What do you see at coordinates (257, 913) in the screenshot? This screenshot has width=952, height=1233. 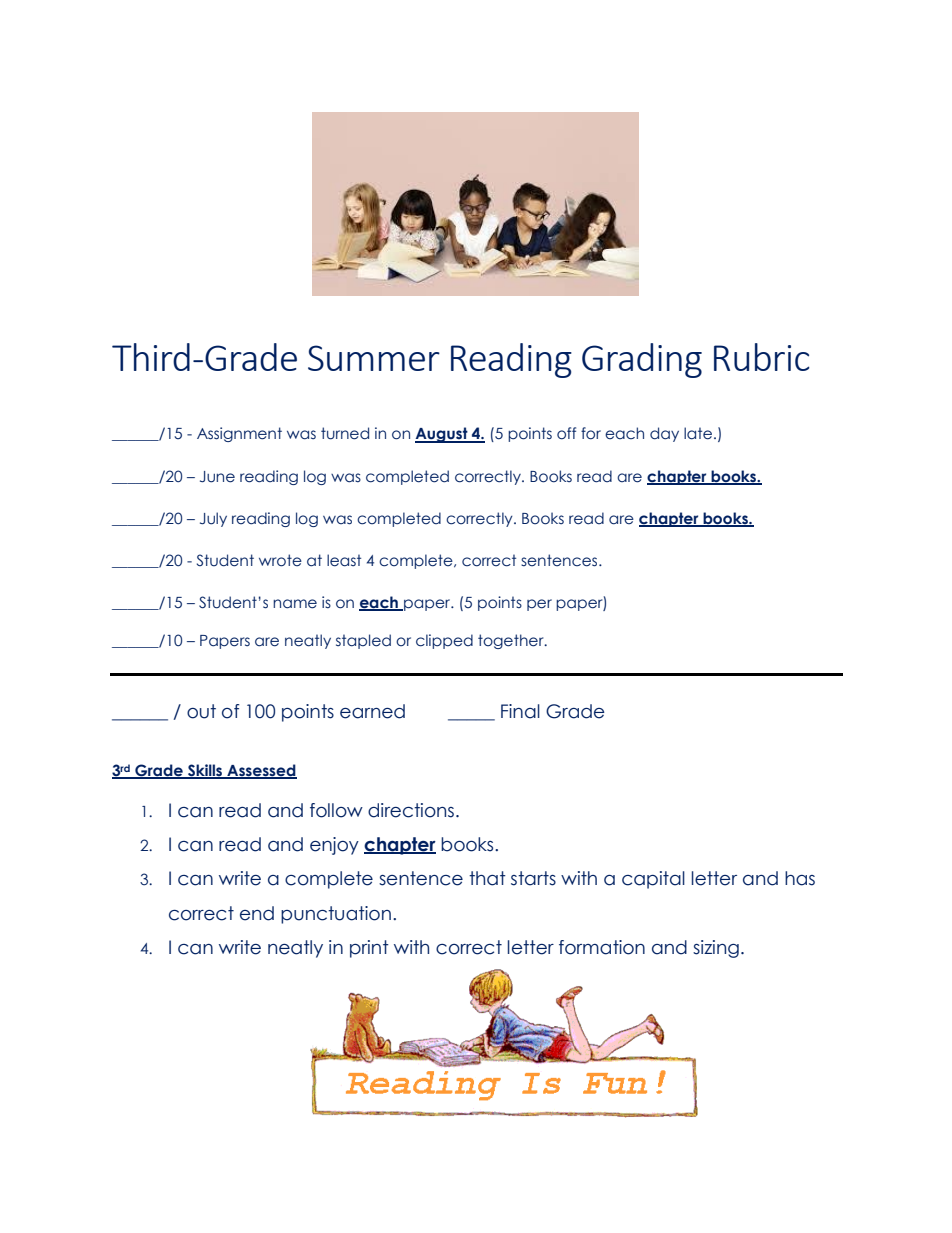 I see `end` at bounding box center [257, 913].
